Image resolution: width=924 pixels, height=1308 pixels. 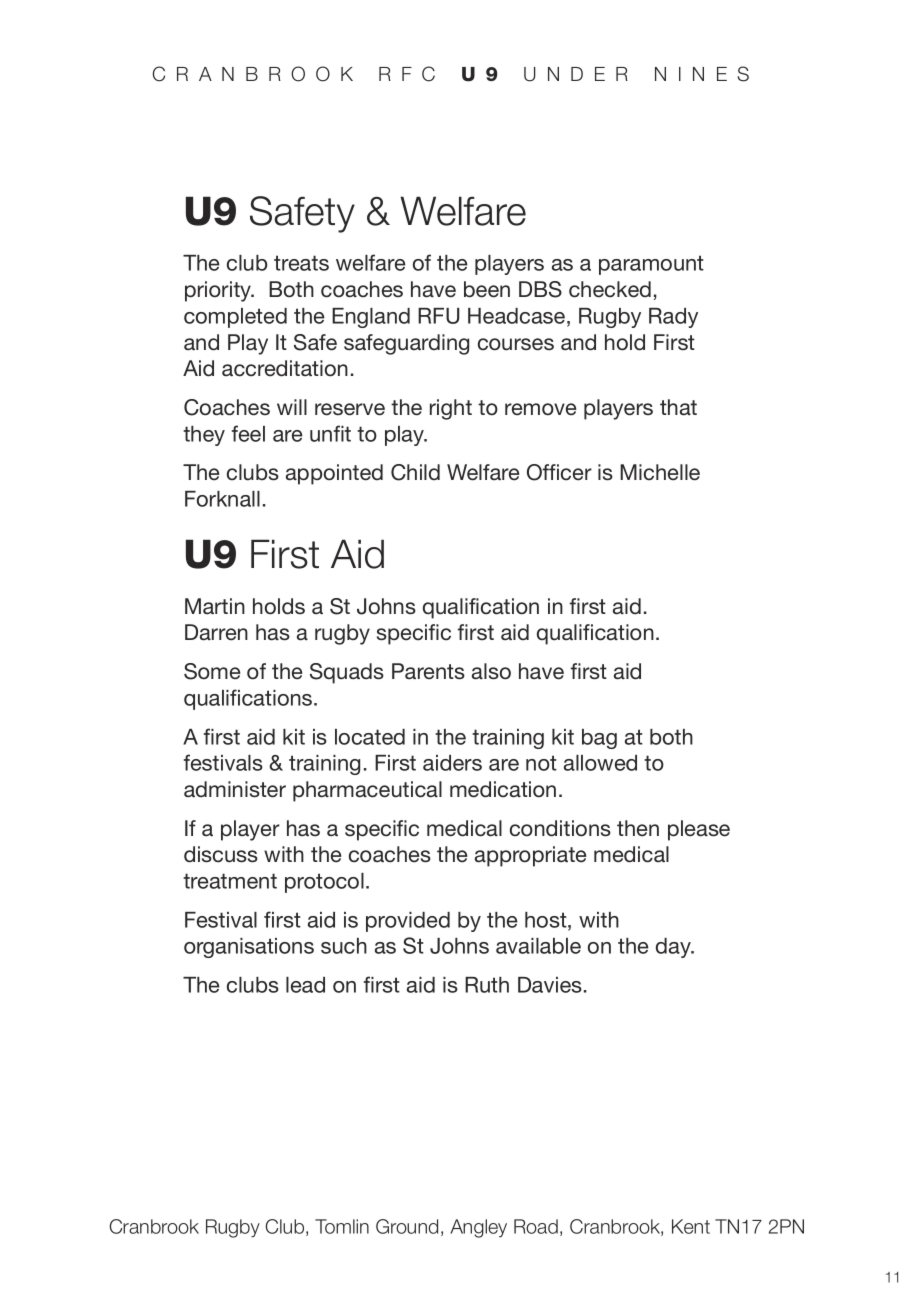 I want to click on organisations, so click(x=249, y=948).
